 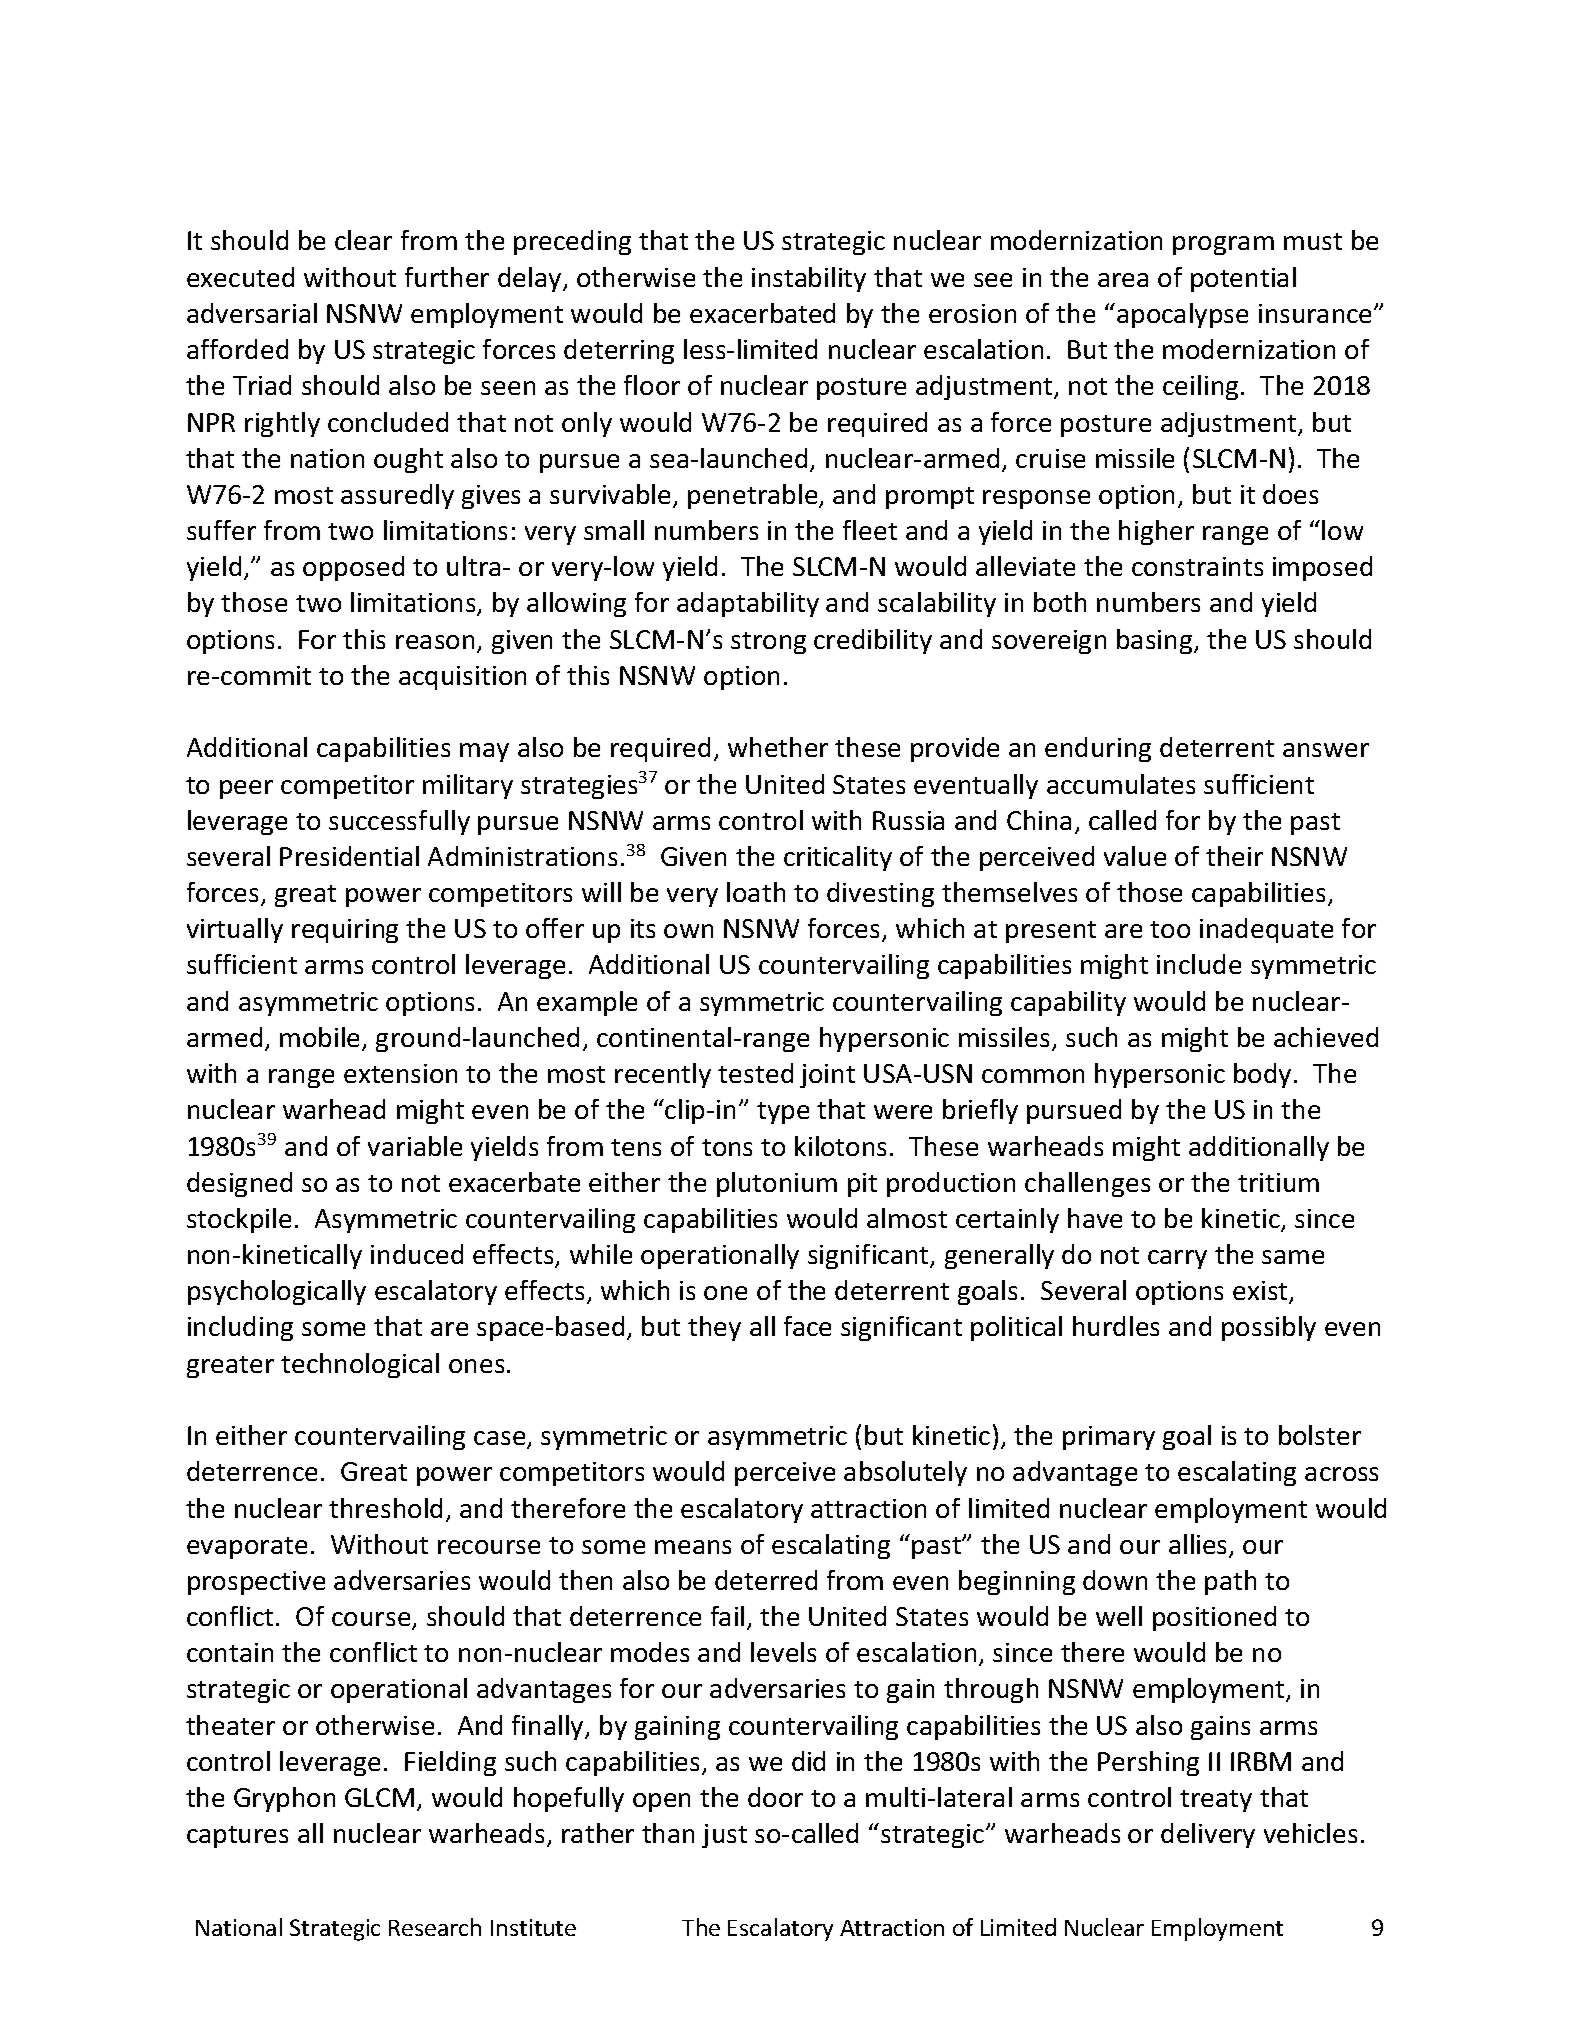 What do you see at coordinates (345, 931) in the screenshot?
I see `requiring` at bounding box center [345, 931].
